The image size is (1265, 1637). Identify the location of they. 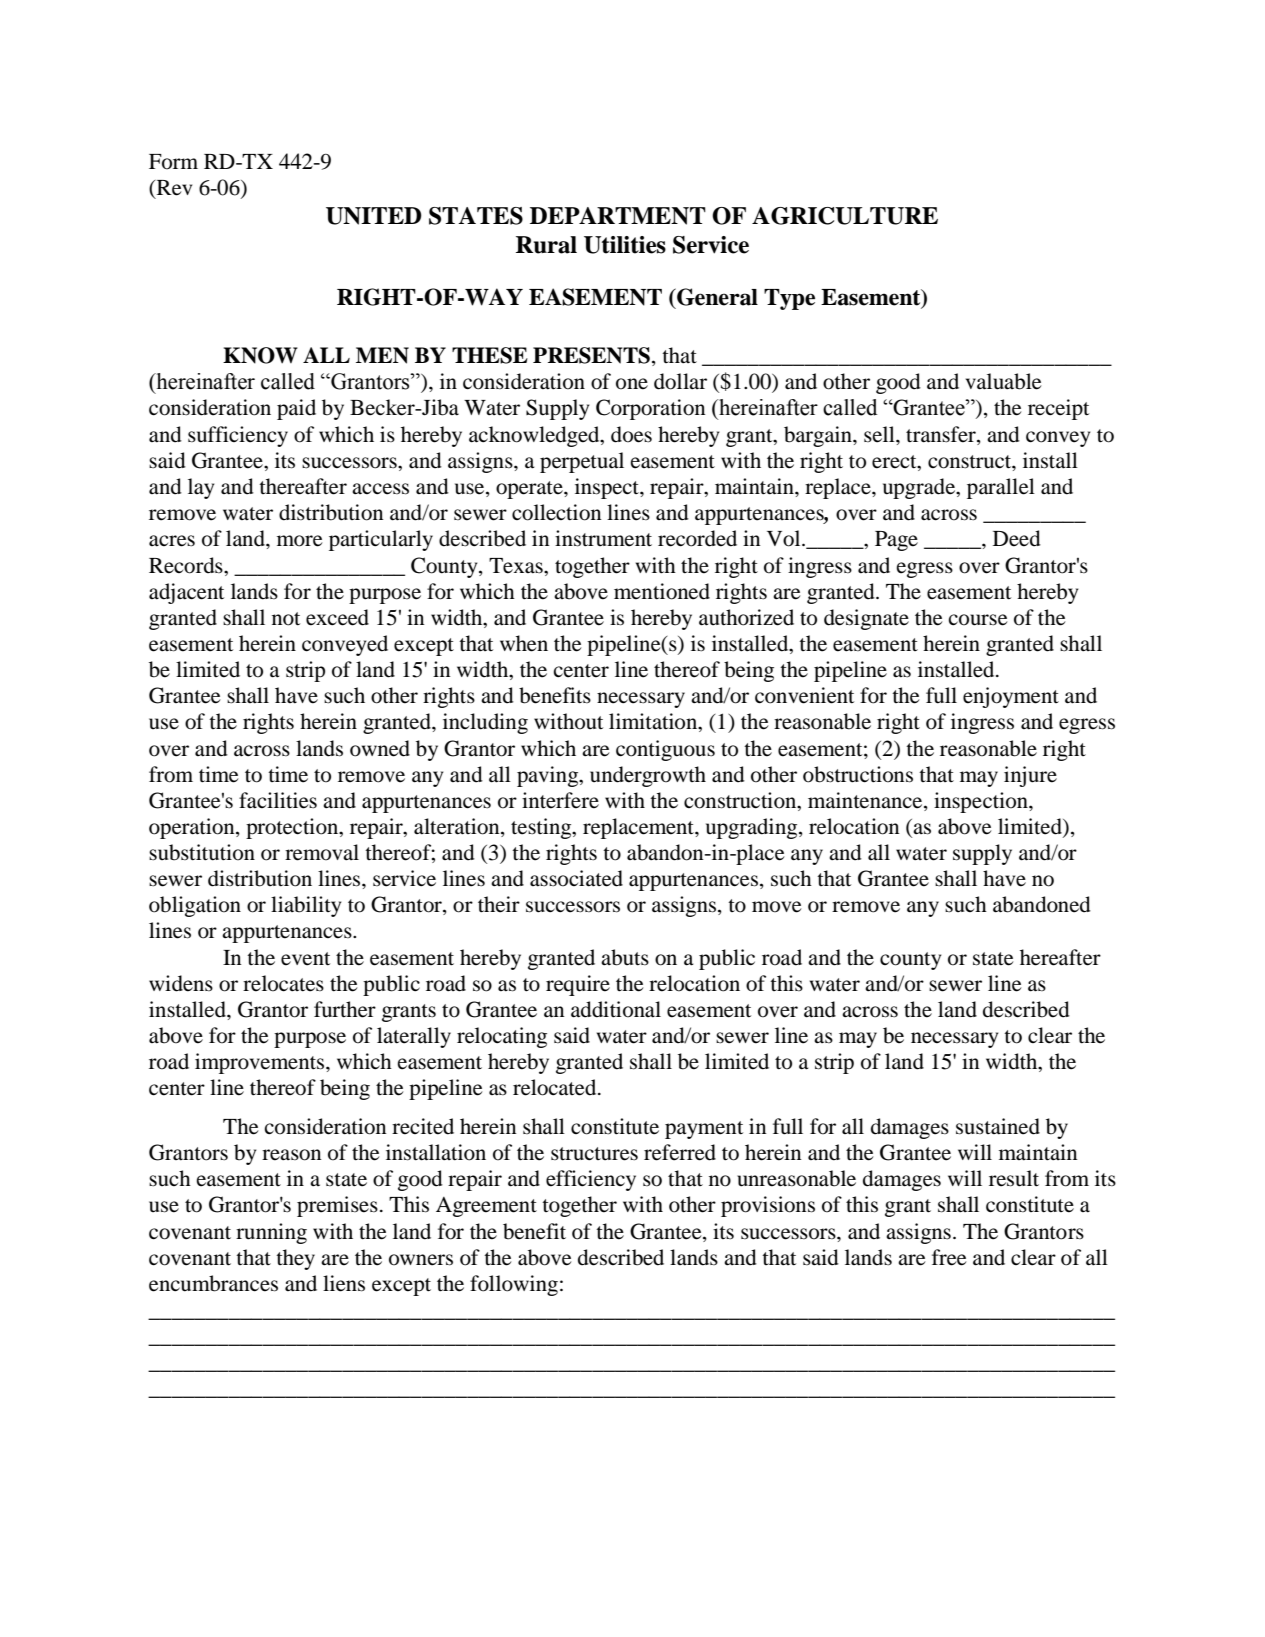
(295, 1259).
